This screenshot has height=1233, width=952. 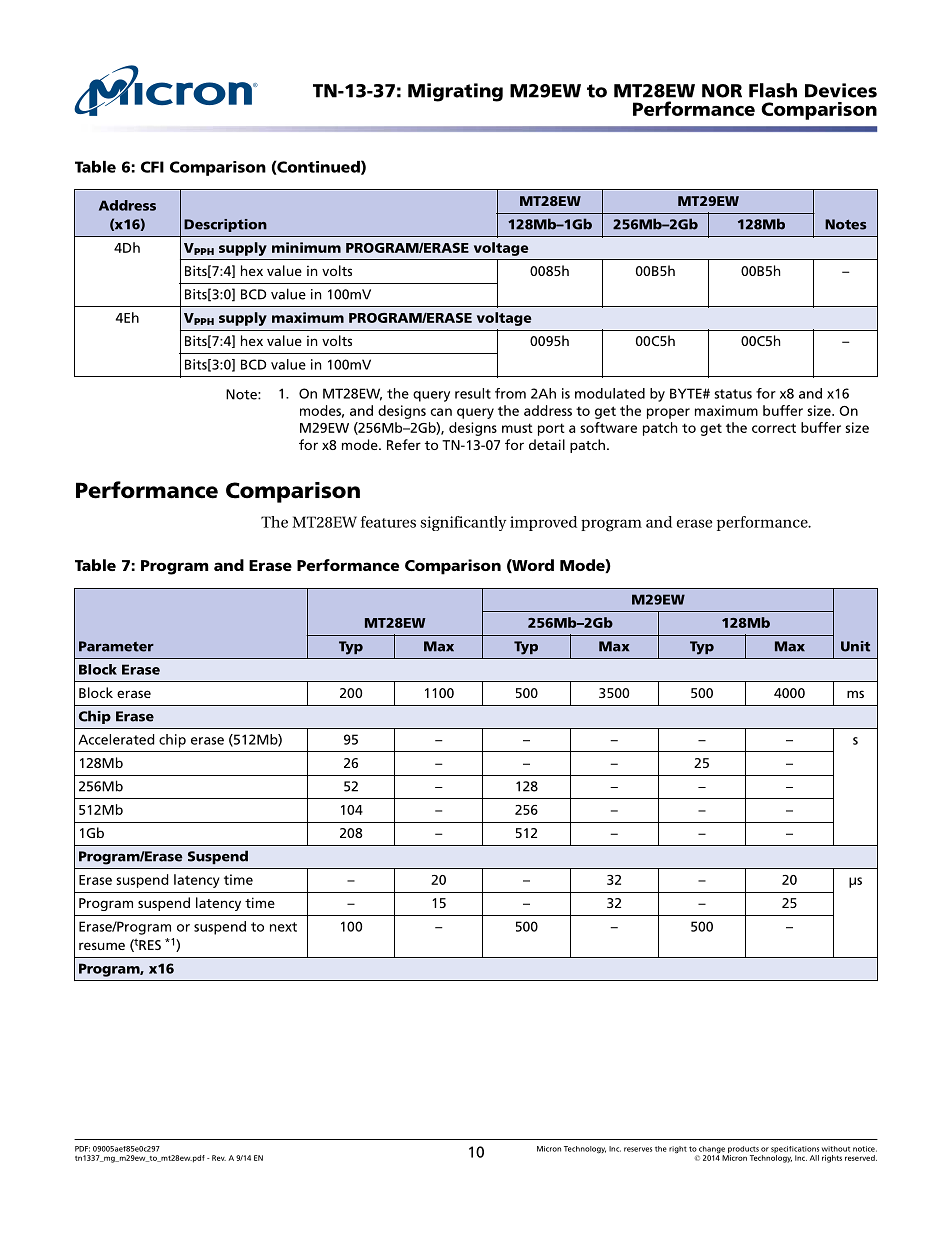 I want to click on Unit, so click(x=855, y=646).
